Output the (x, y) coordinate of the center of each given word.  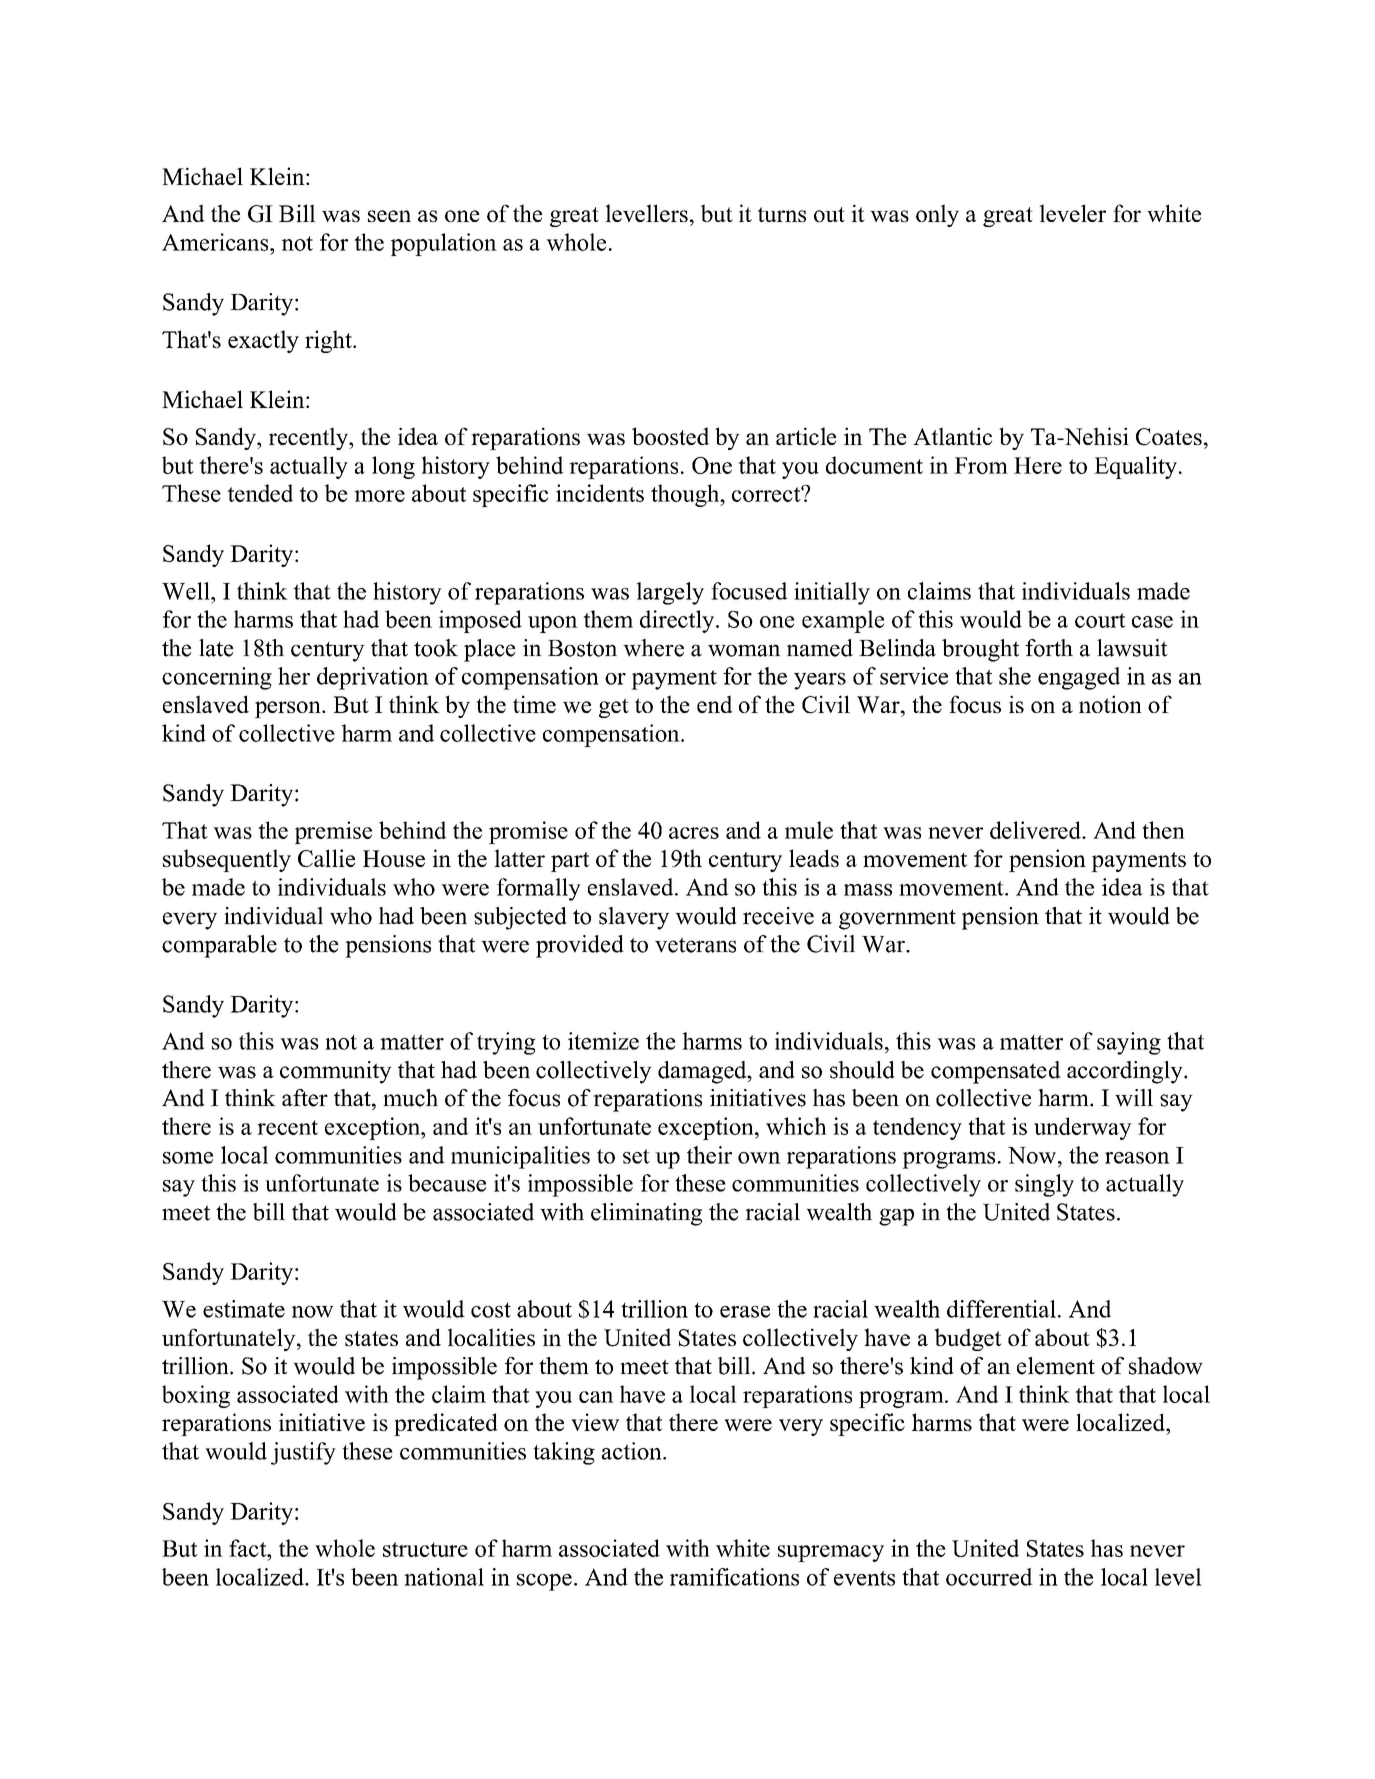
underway (1083, 1128)
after (305, 1098)
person (289, 709)
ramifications (734, 1577)
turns (782, 214)
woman (744, 650)
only (937, 215)
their (709, 1155)
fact (249, 1548)
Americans (216, 242)
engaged (1079, 678)
